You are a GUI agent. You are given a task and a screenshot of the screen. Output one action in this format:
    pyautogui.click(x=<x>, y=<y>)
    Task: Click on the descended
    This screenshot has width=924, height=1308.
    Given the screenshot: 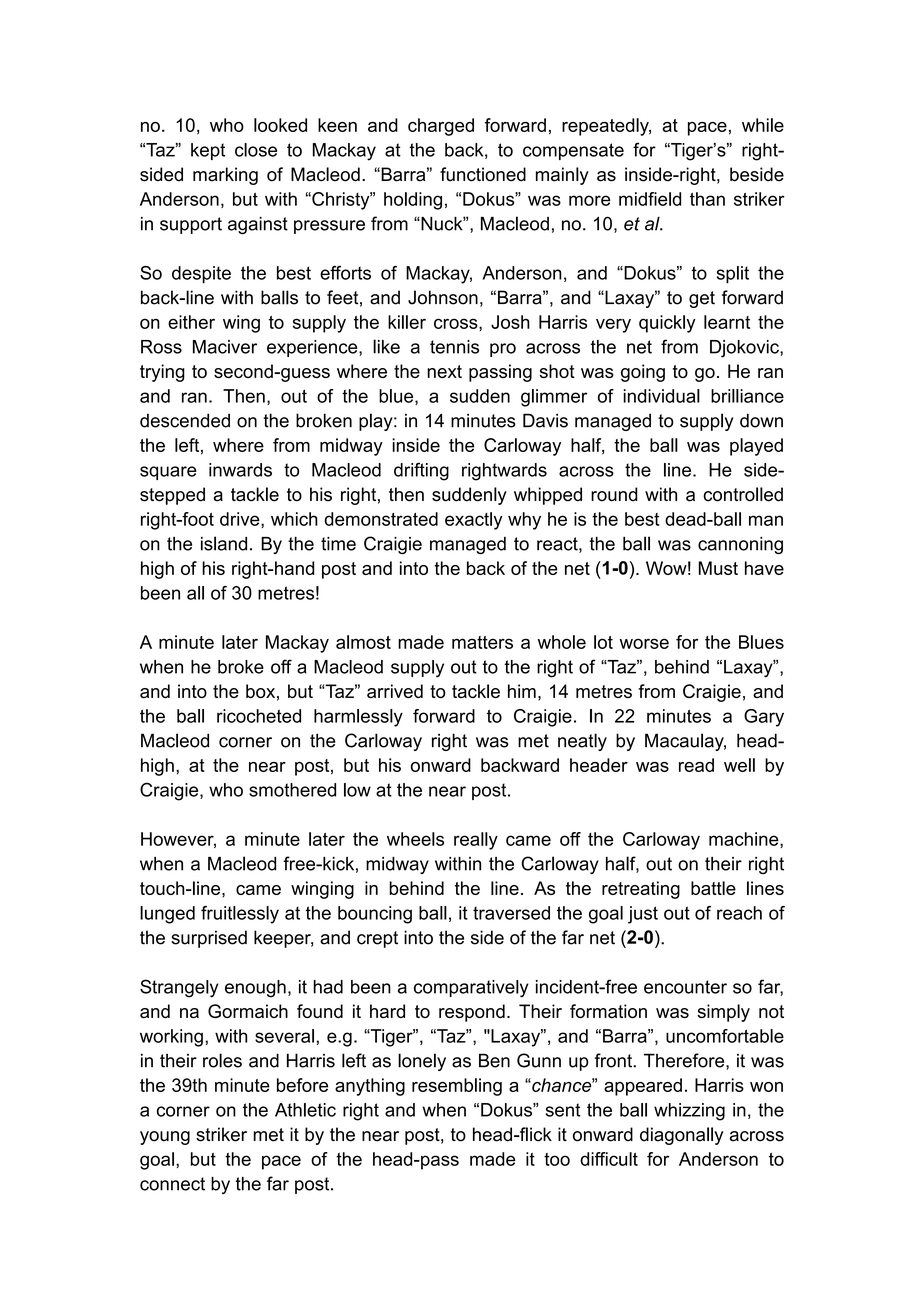 What is the action you would take?
    pyautogui.click(x=185, y=420)
